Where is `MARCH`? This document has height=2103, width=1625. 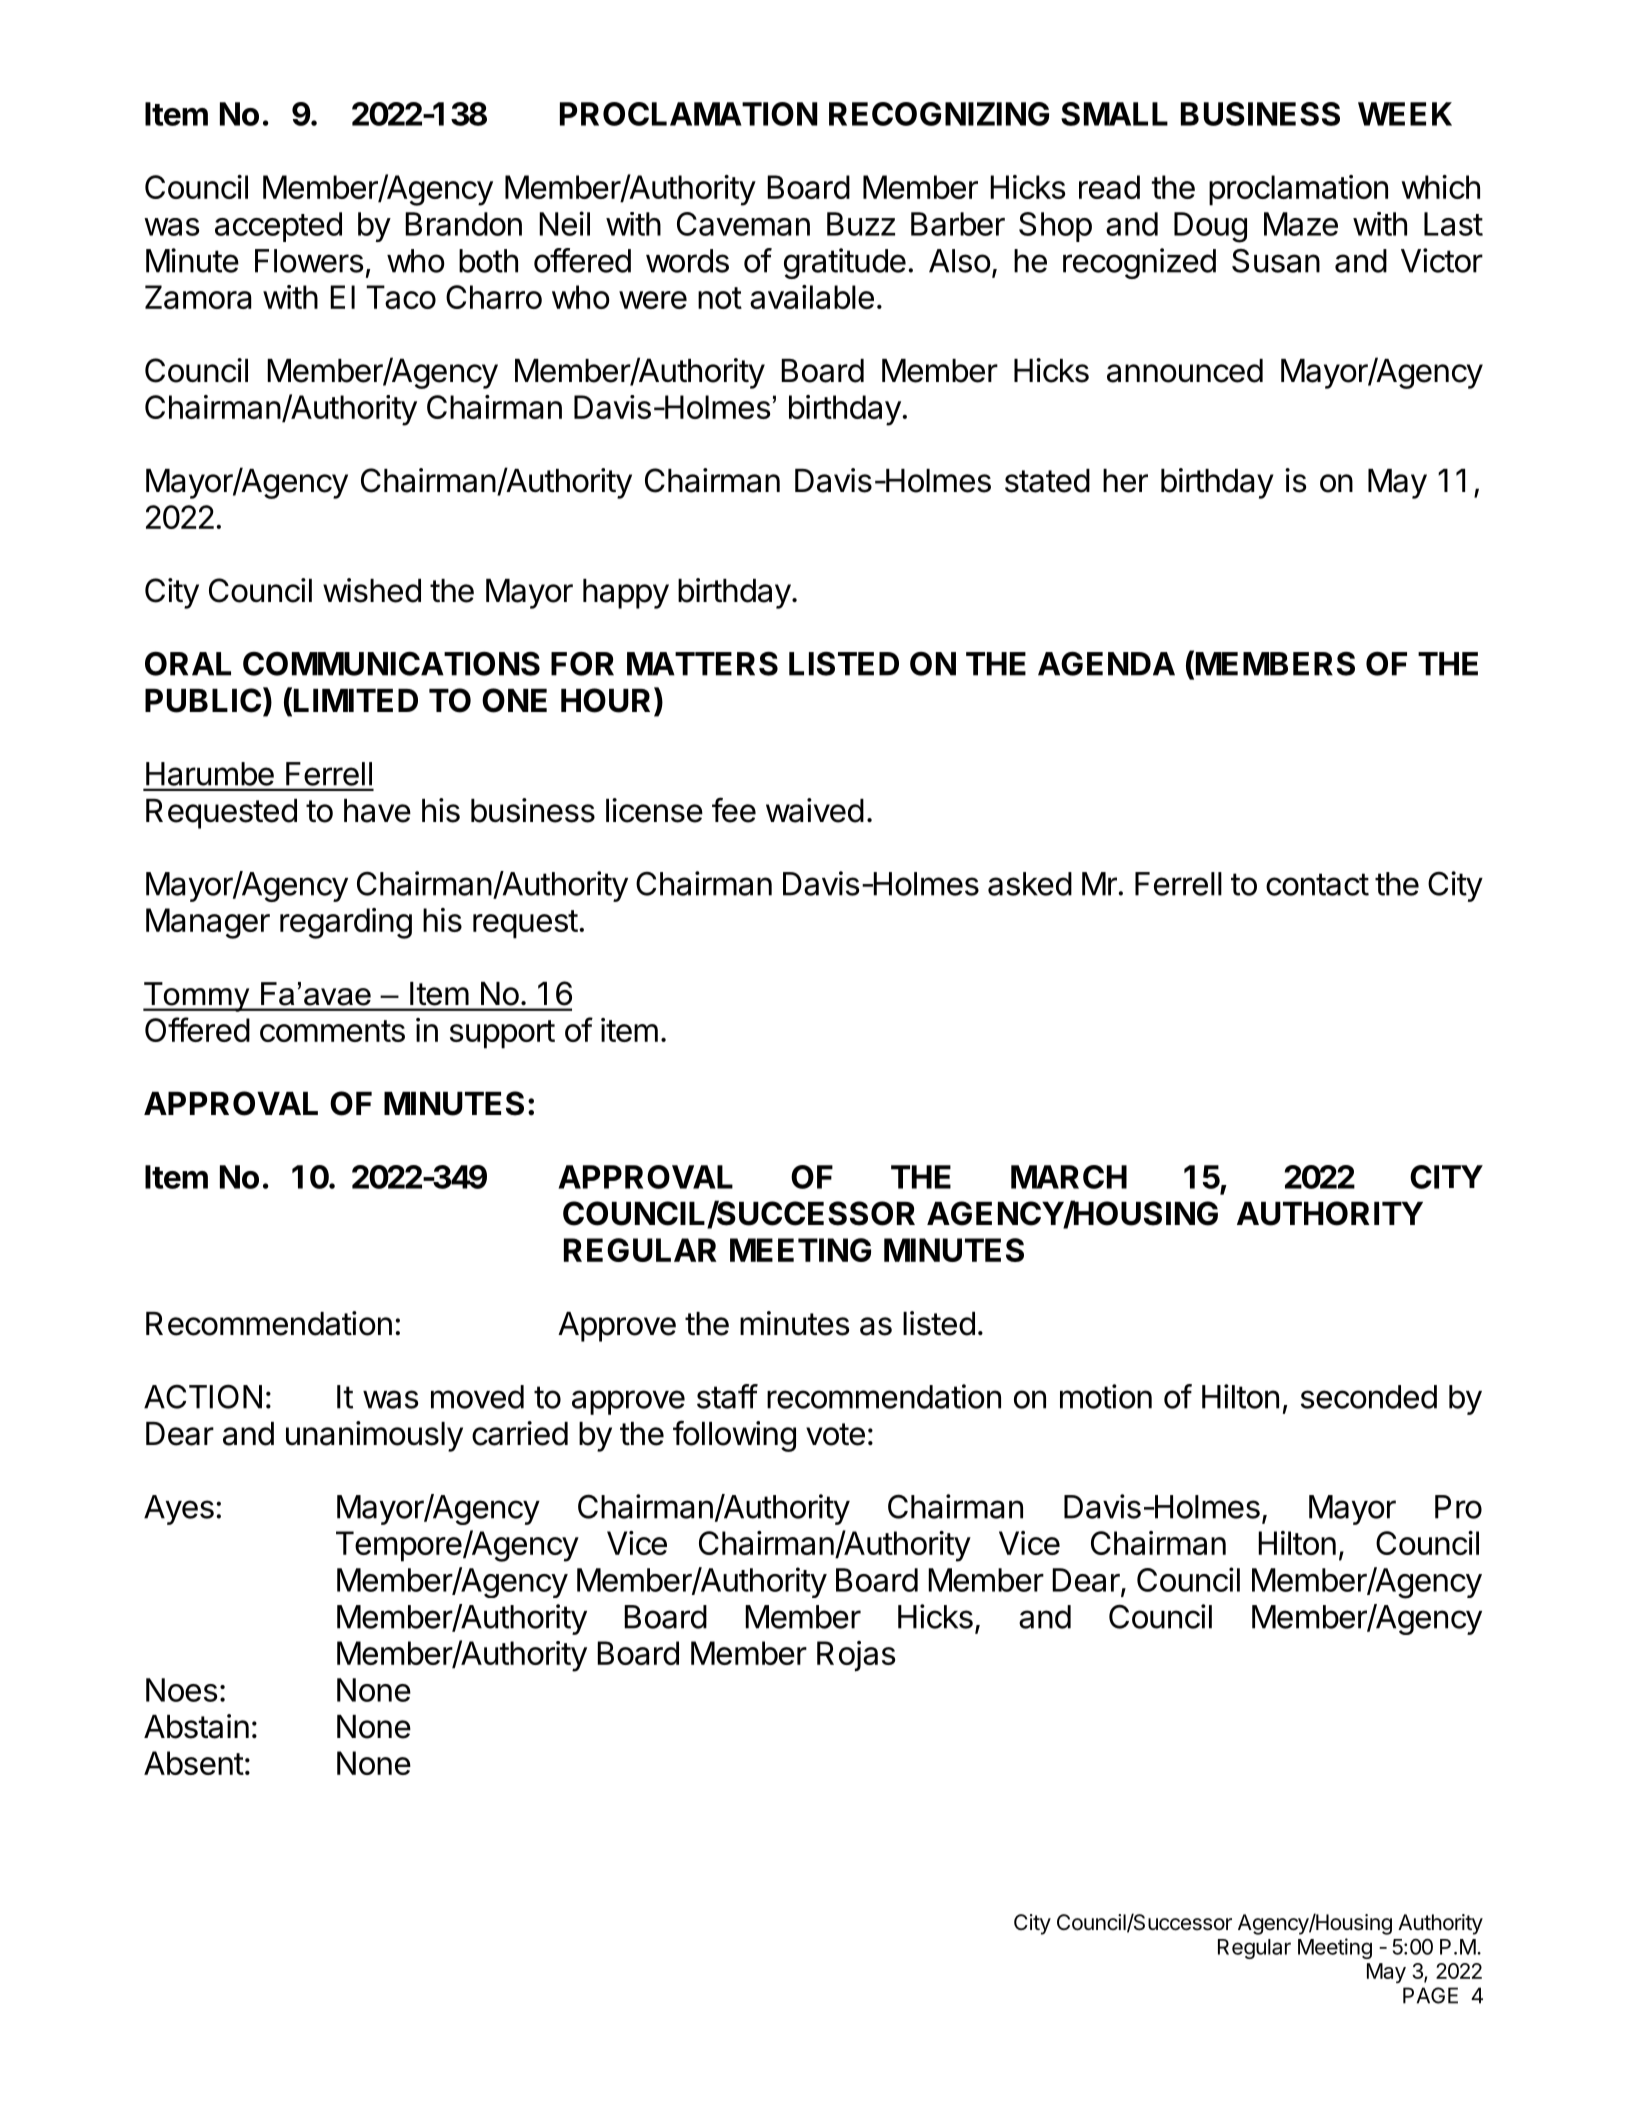 MARCH is located at coordinates (1069, 1177).
